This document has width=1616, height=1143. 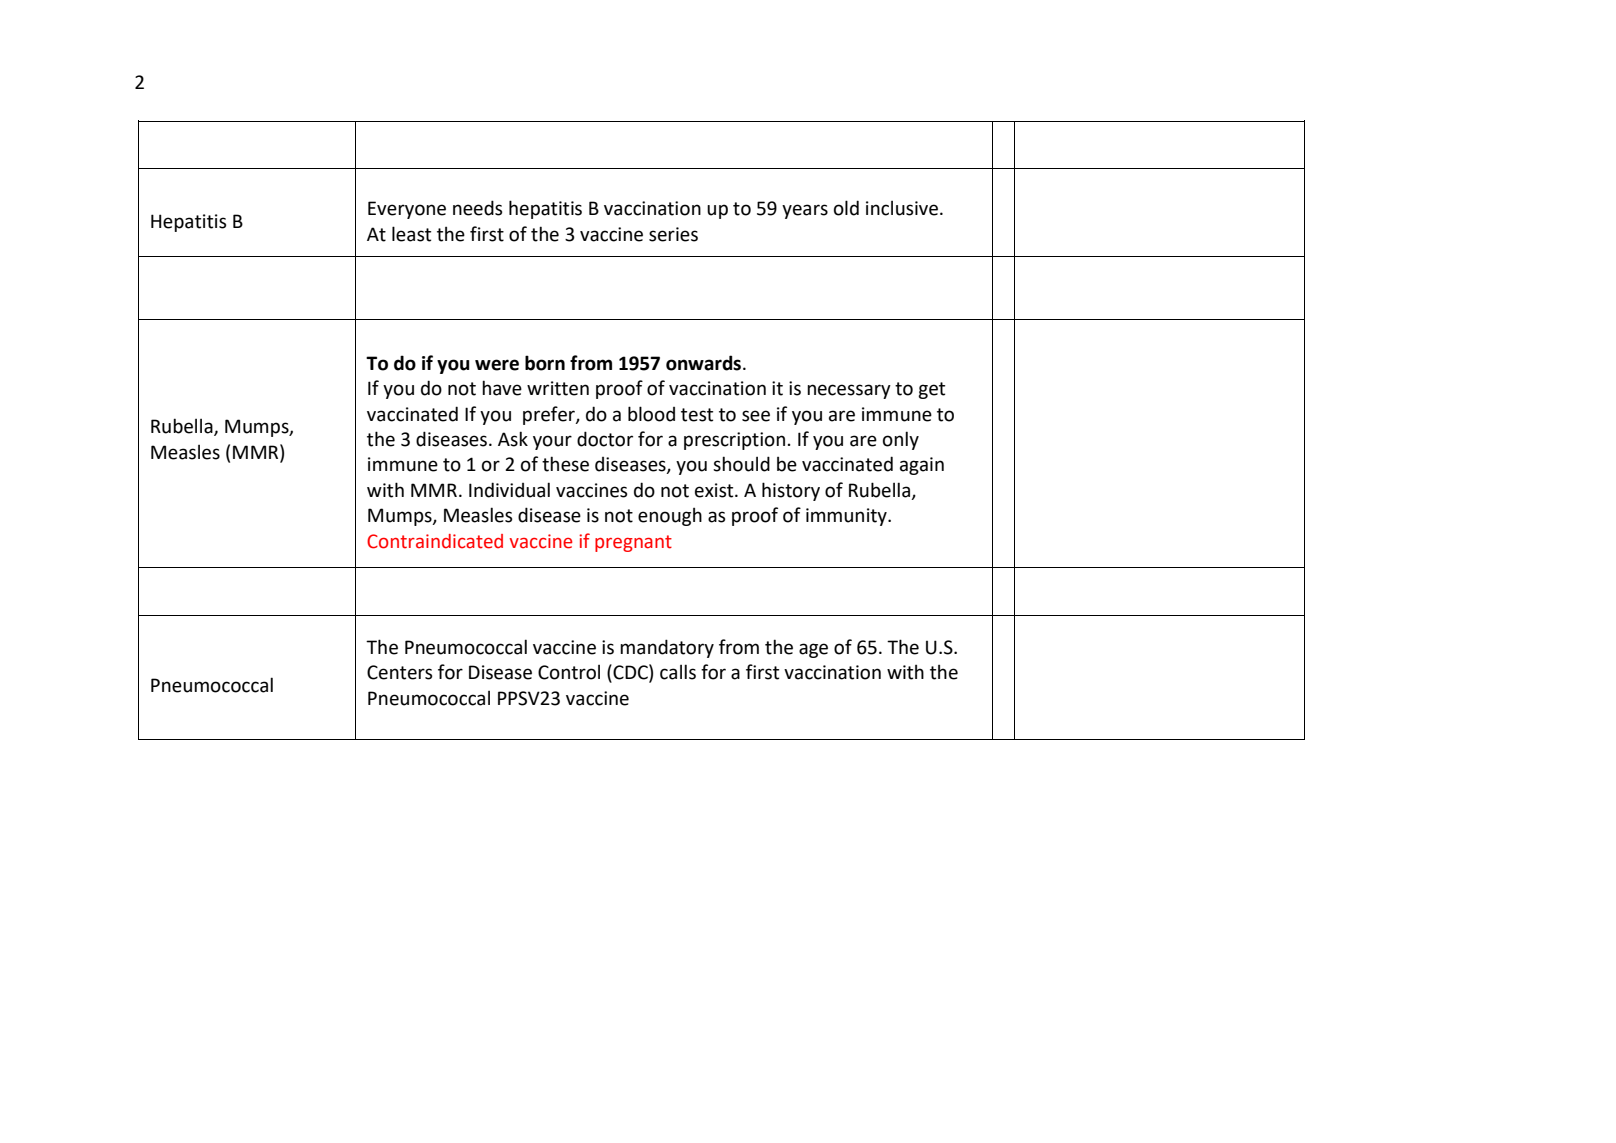 I want to click on needs, so click(x=477, y=208).
